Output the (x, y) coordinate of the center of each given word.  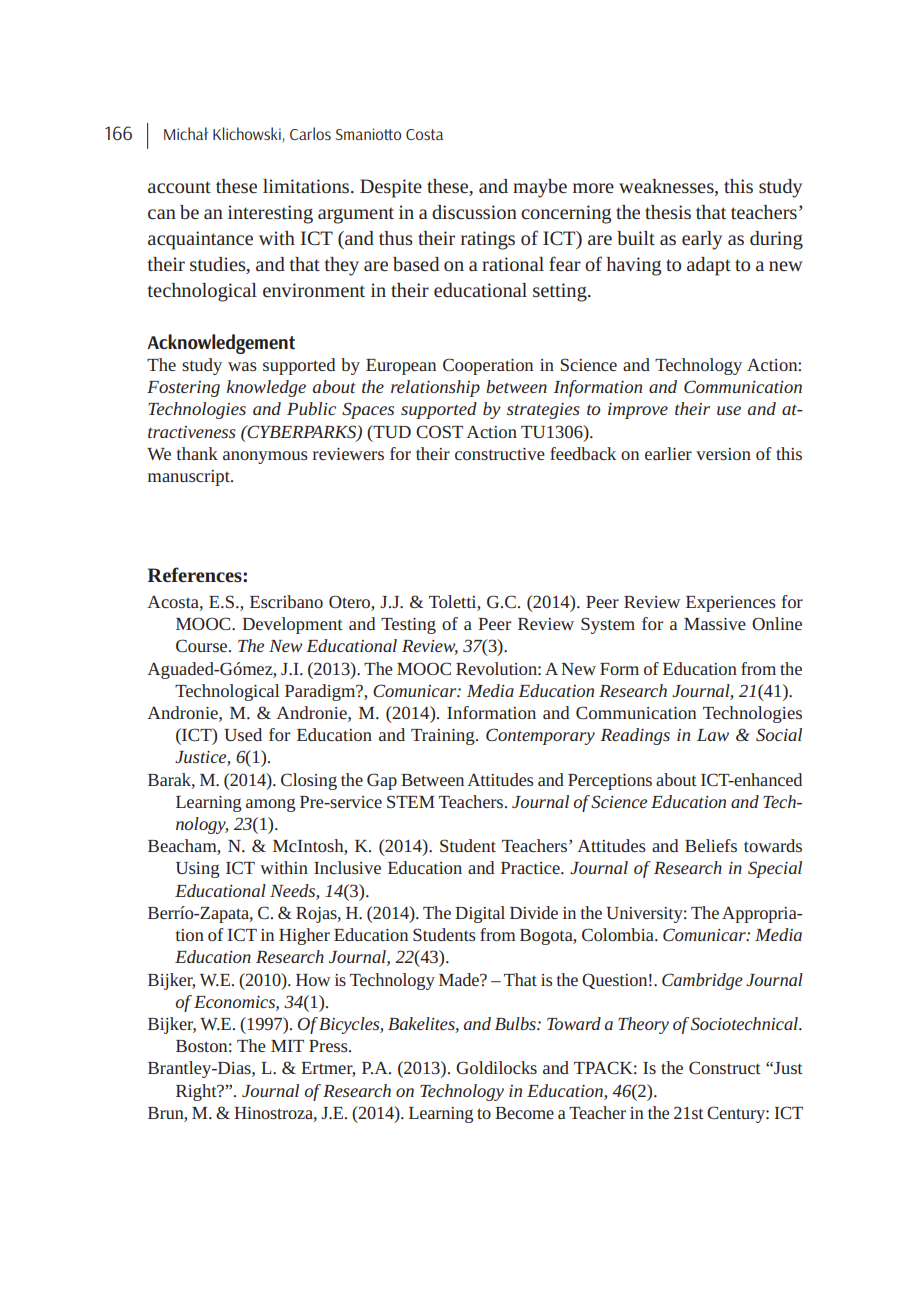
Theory (643, 1025)
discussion (474, 212)
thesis (668, 212)
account (179, 187)
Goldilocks (496, 1067)
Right (197, 1092)
